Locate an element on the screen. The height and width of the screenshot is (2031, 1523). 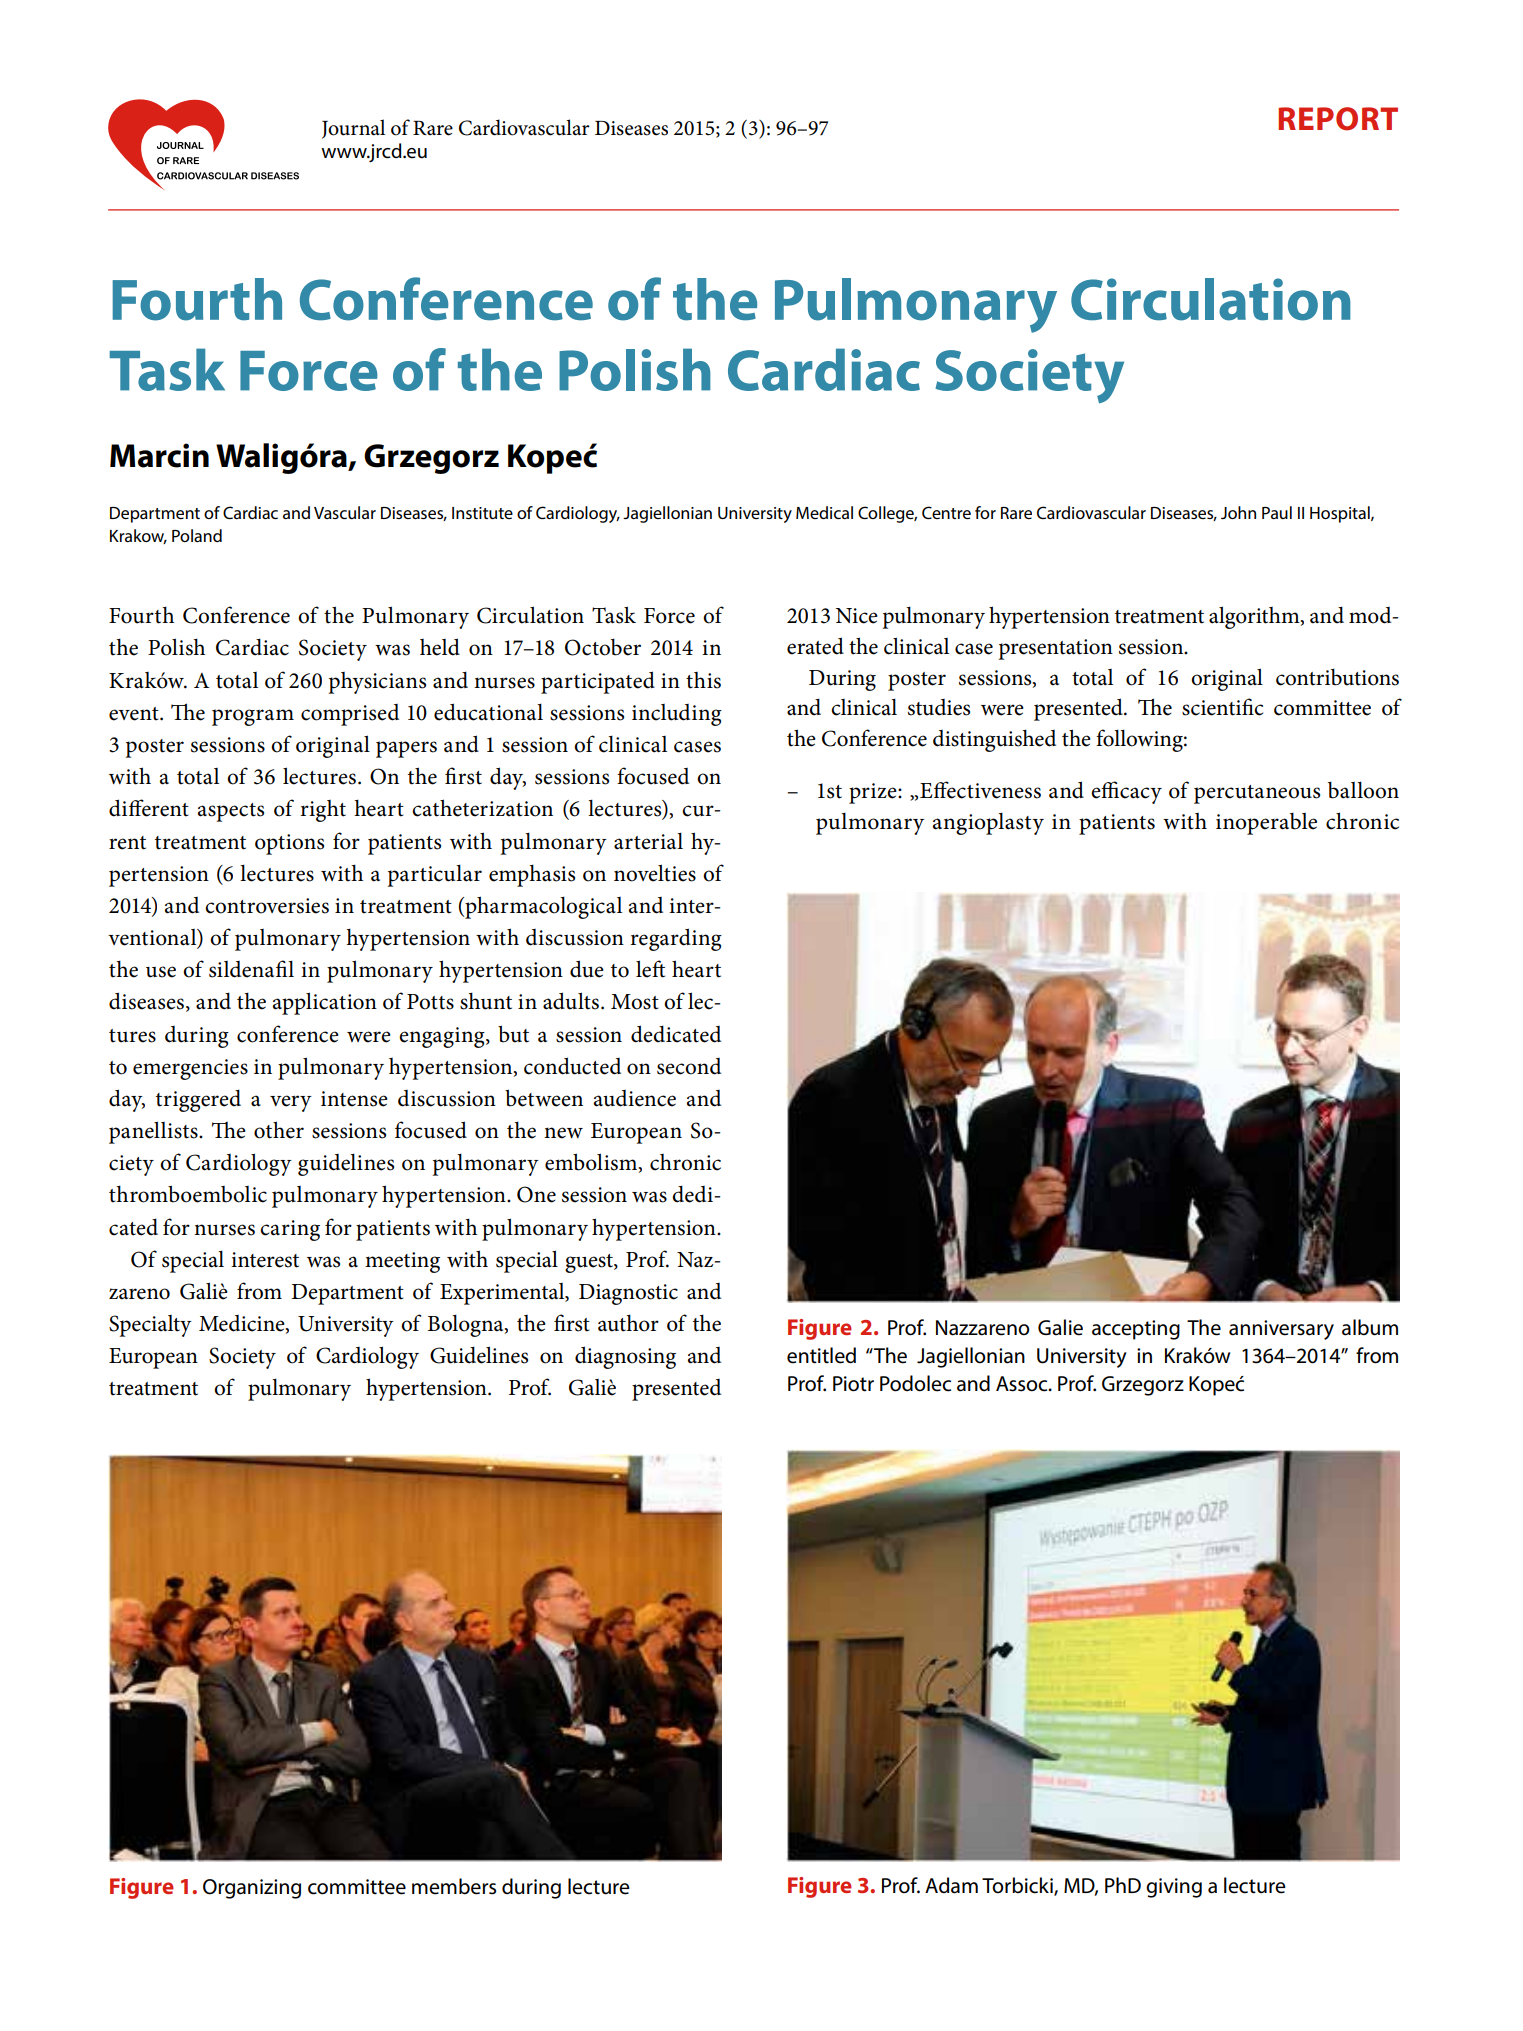
Piotr is located at coordinates (853, 1384).
